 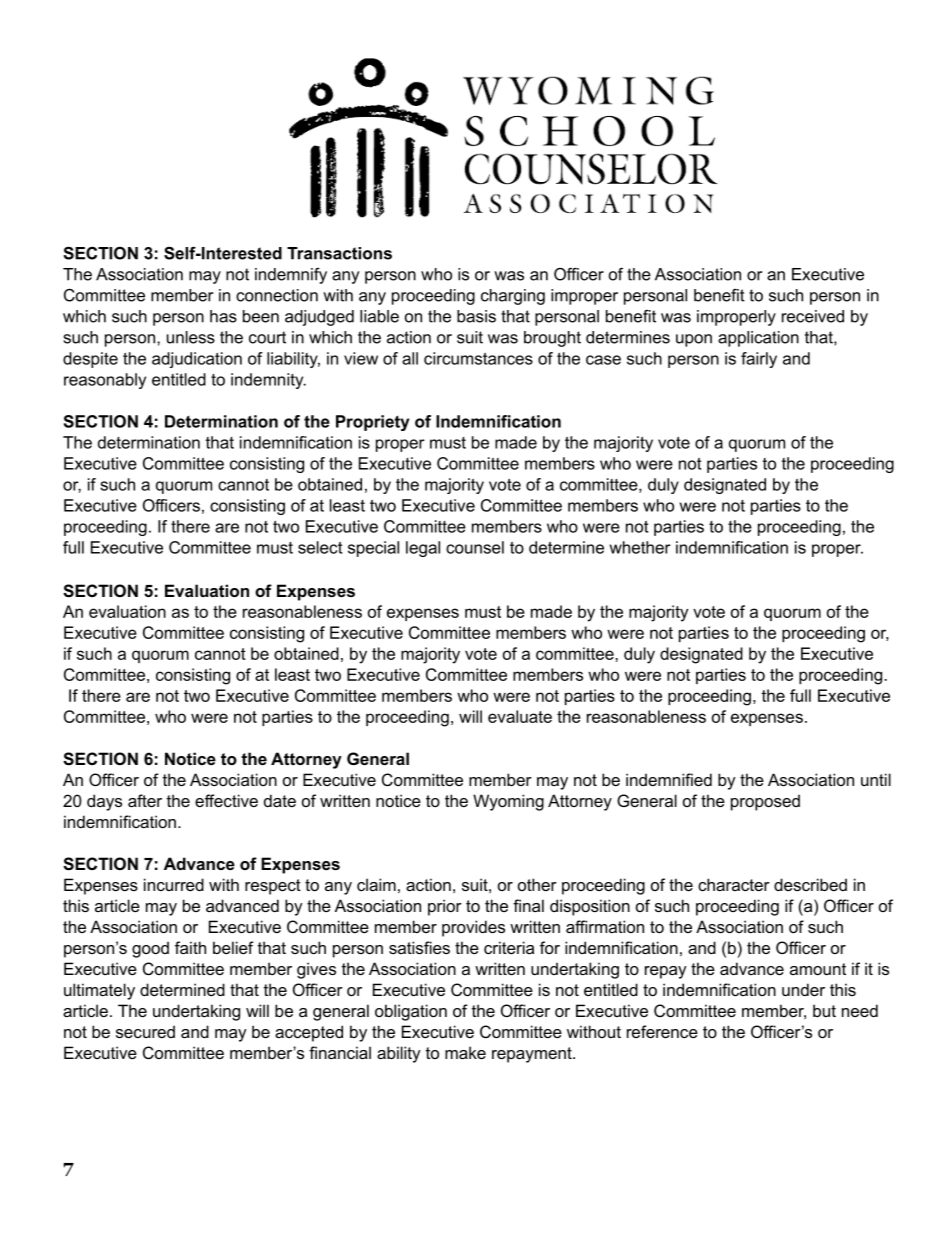 I want to click on make, so click(x=465, y=1052).
